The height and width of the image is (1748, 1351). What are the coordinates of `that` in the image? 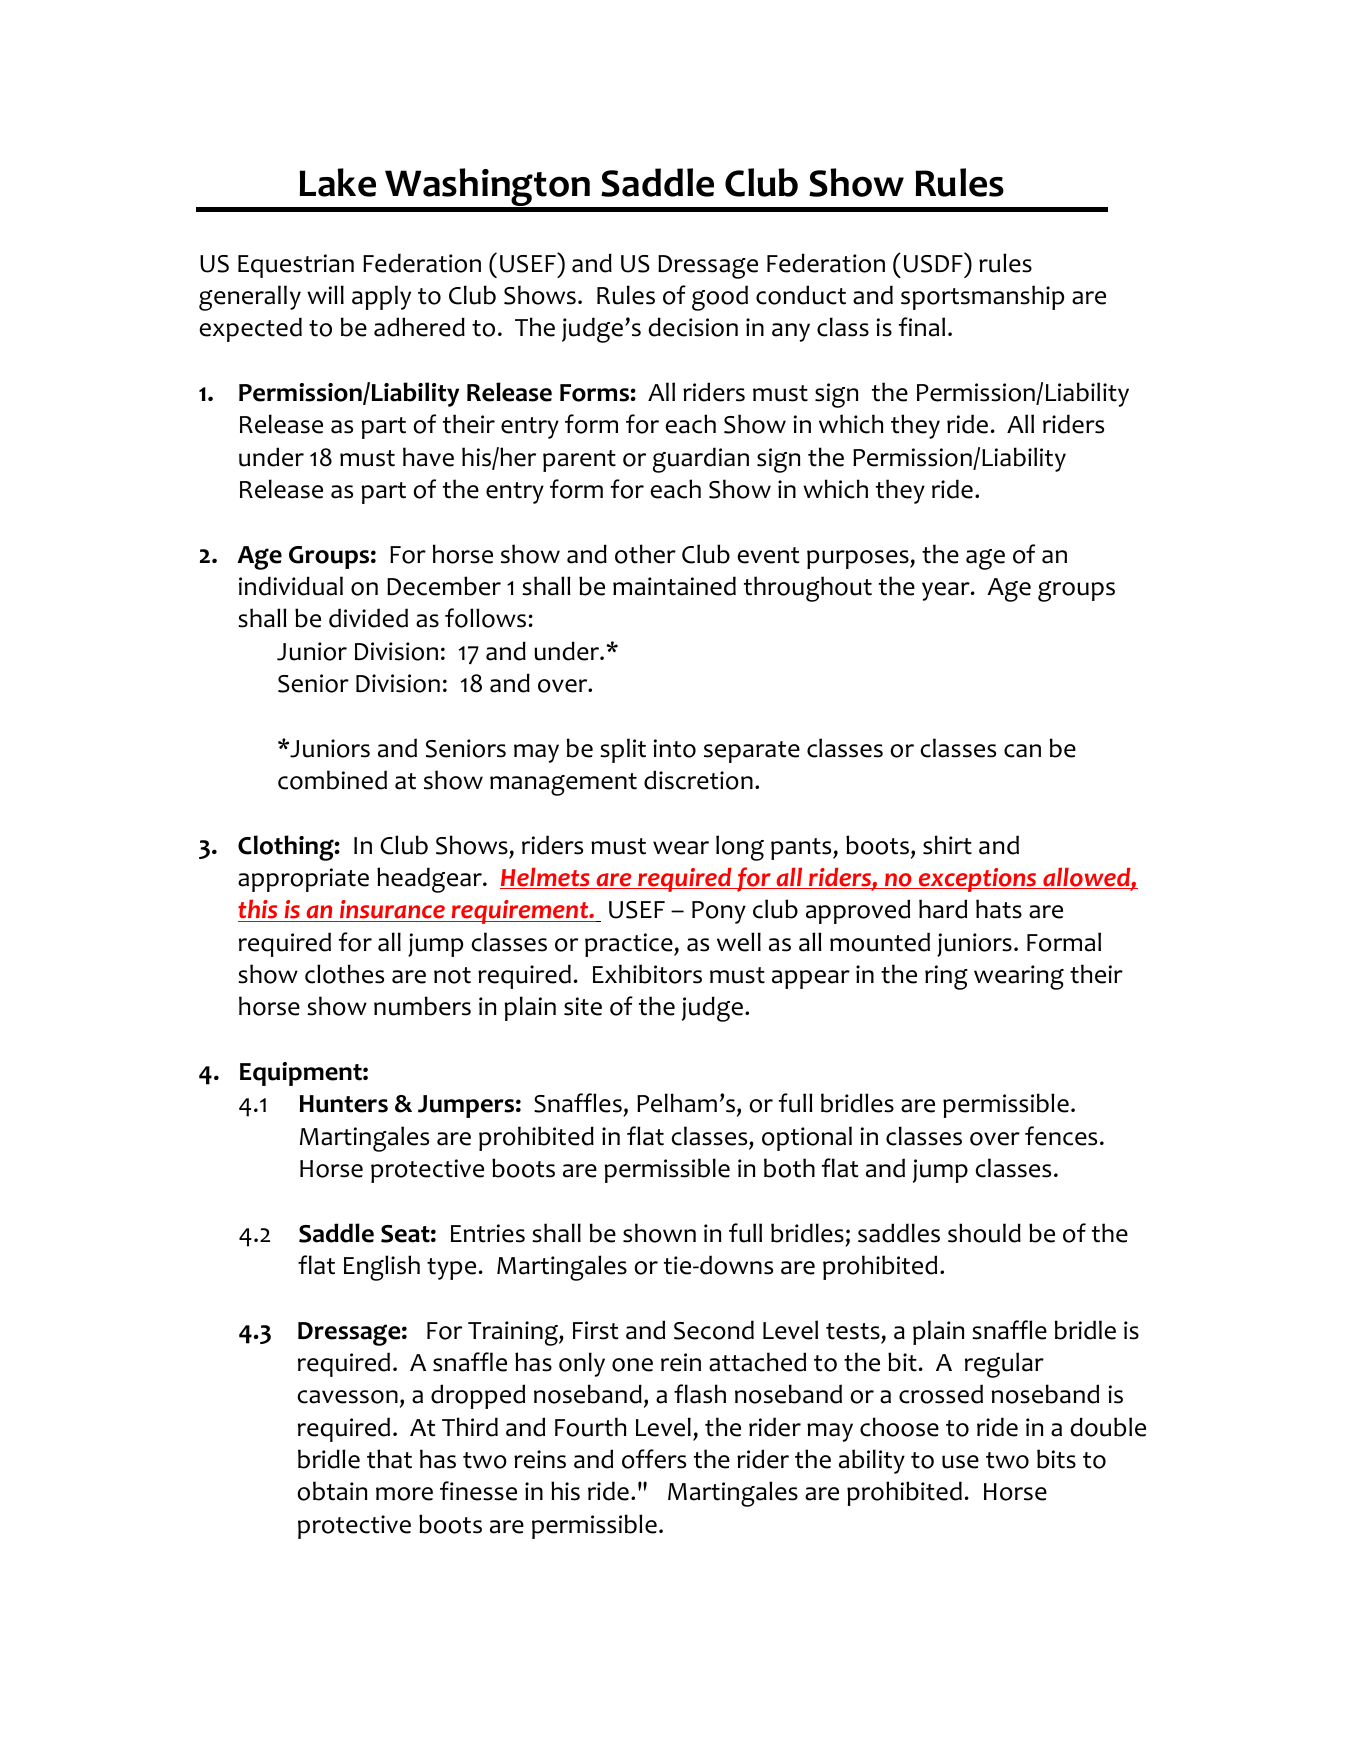 It's located at (389, 1459).
